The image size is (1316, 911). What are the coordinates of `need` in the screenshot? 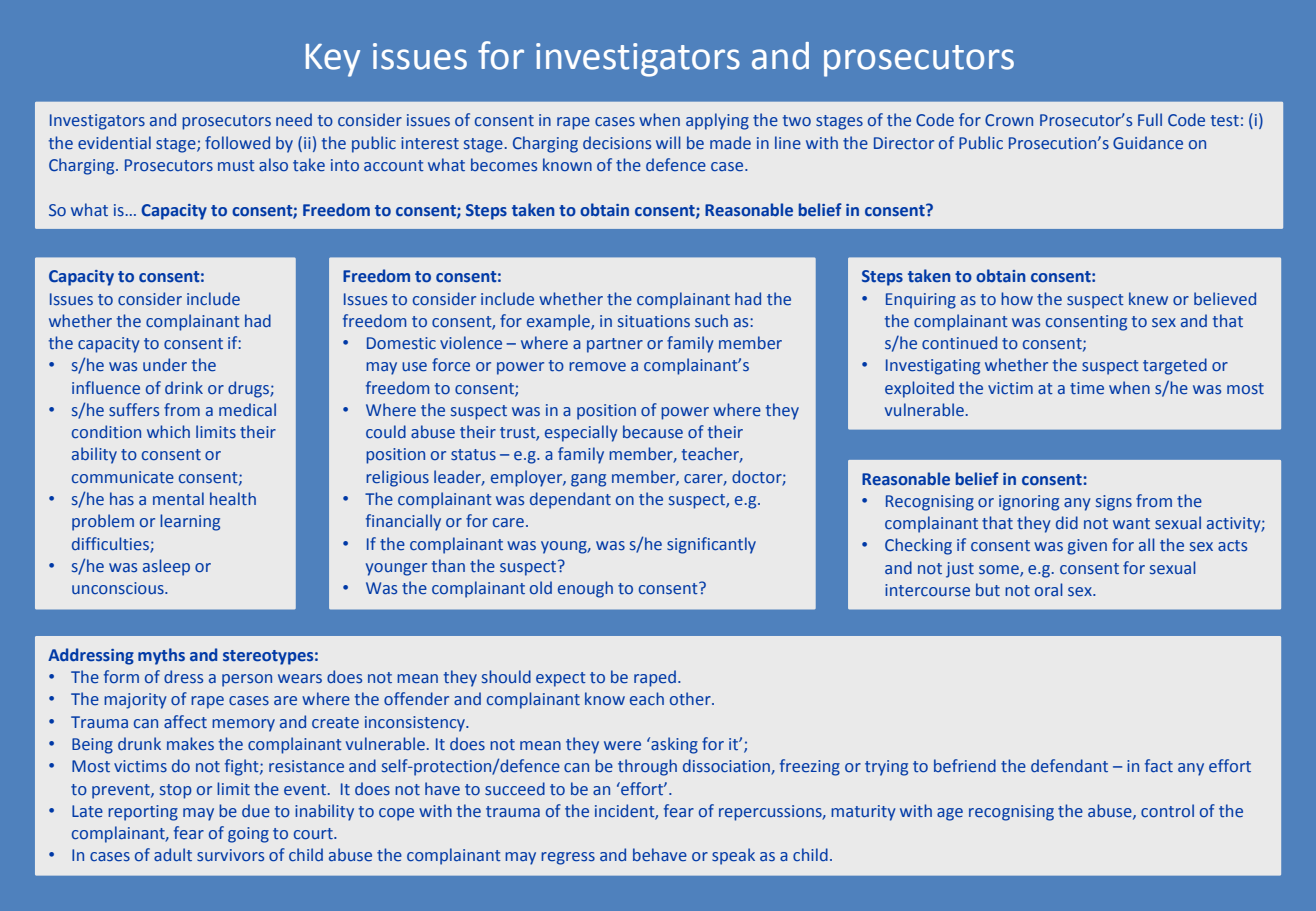 It's located at (294, 120).
